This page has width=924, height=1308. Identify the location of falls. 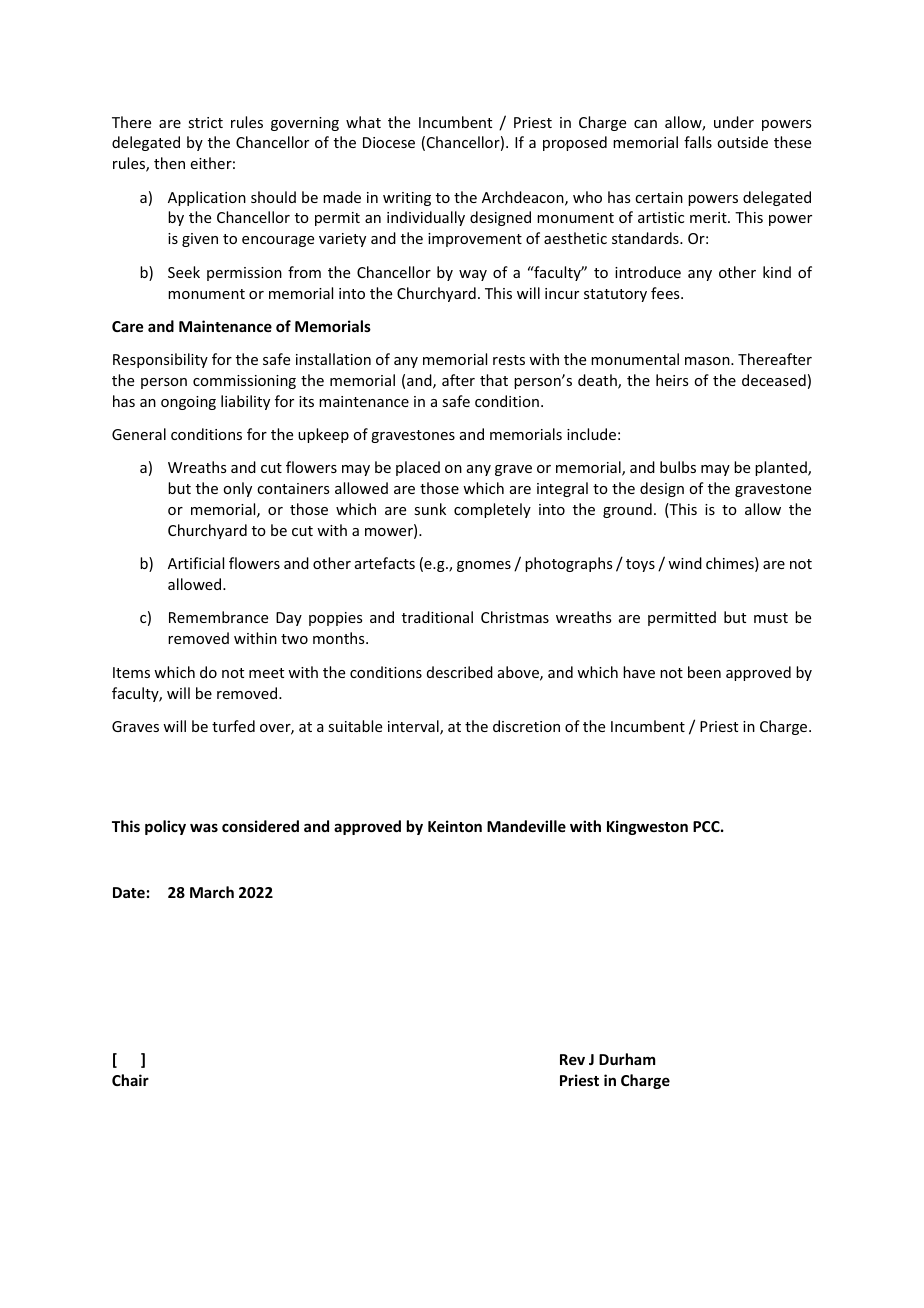
(698, 142).
